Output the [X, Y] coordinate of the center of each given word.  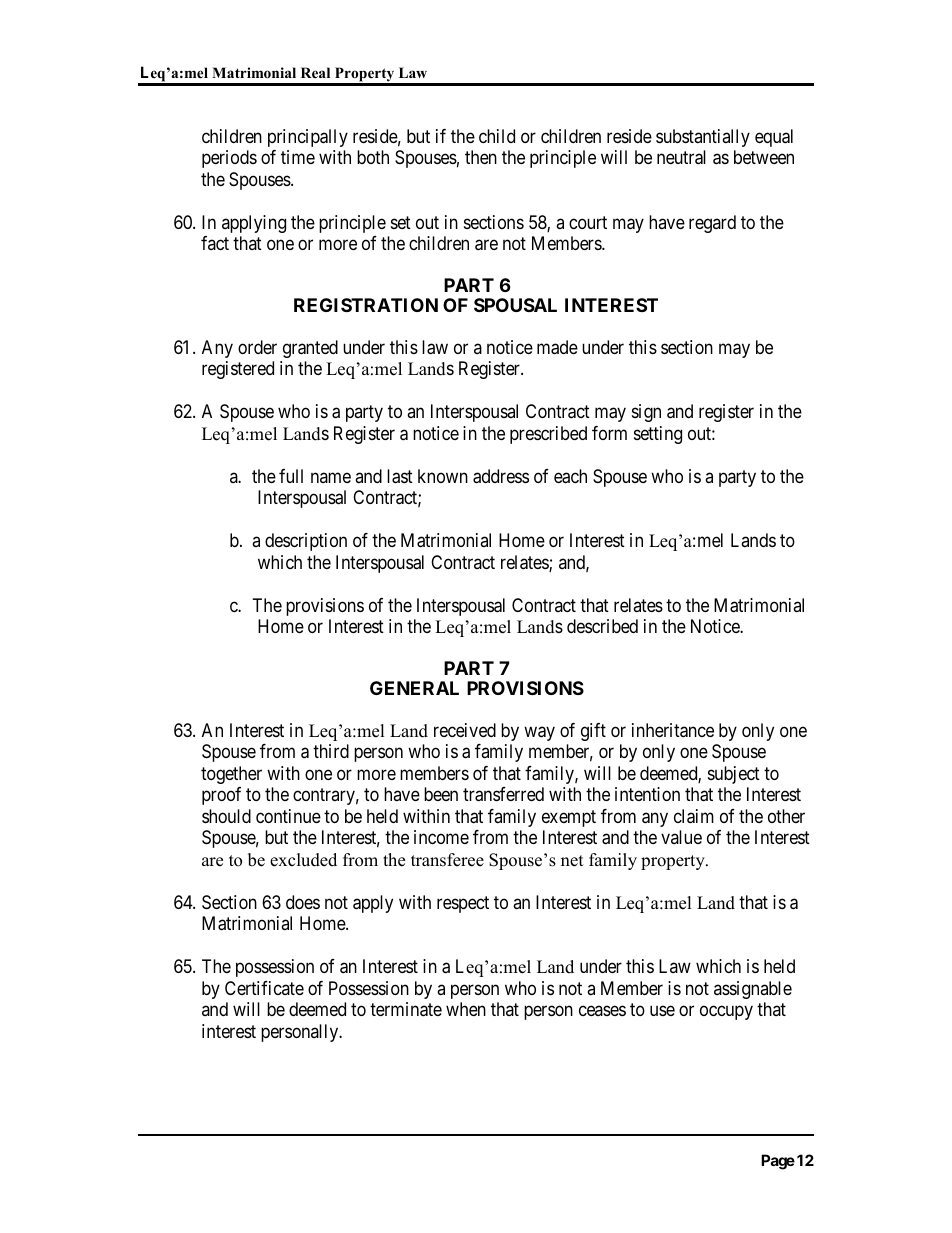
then [481, 157]
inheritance [673, 730]
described [602, 626]
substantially [703, 138]
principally [308, 138]
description [306, 542]
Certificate [264, 988]
